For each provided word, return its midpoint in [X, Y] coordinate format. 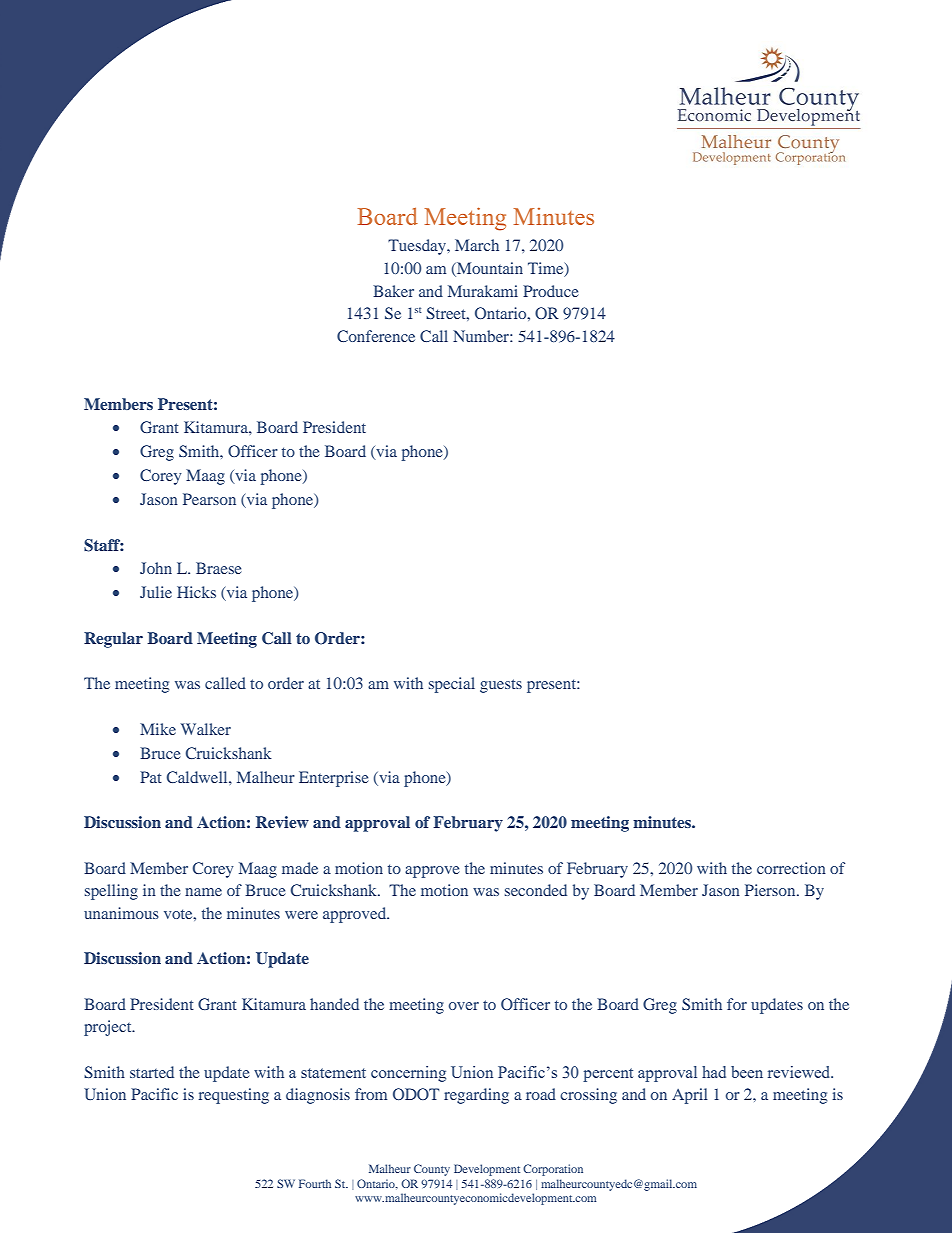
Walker [206, 729]
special [452, 685]
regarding [476, 1096]
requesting [234, 1096]
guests [501, 686]
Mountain [489, 269]
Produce [551, 291]
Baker [393, 291]
